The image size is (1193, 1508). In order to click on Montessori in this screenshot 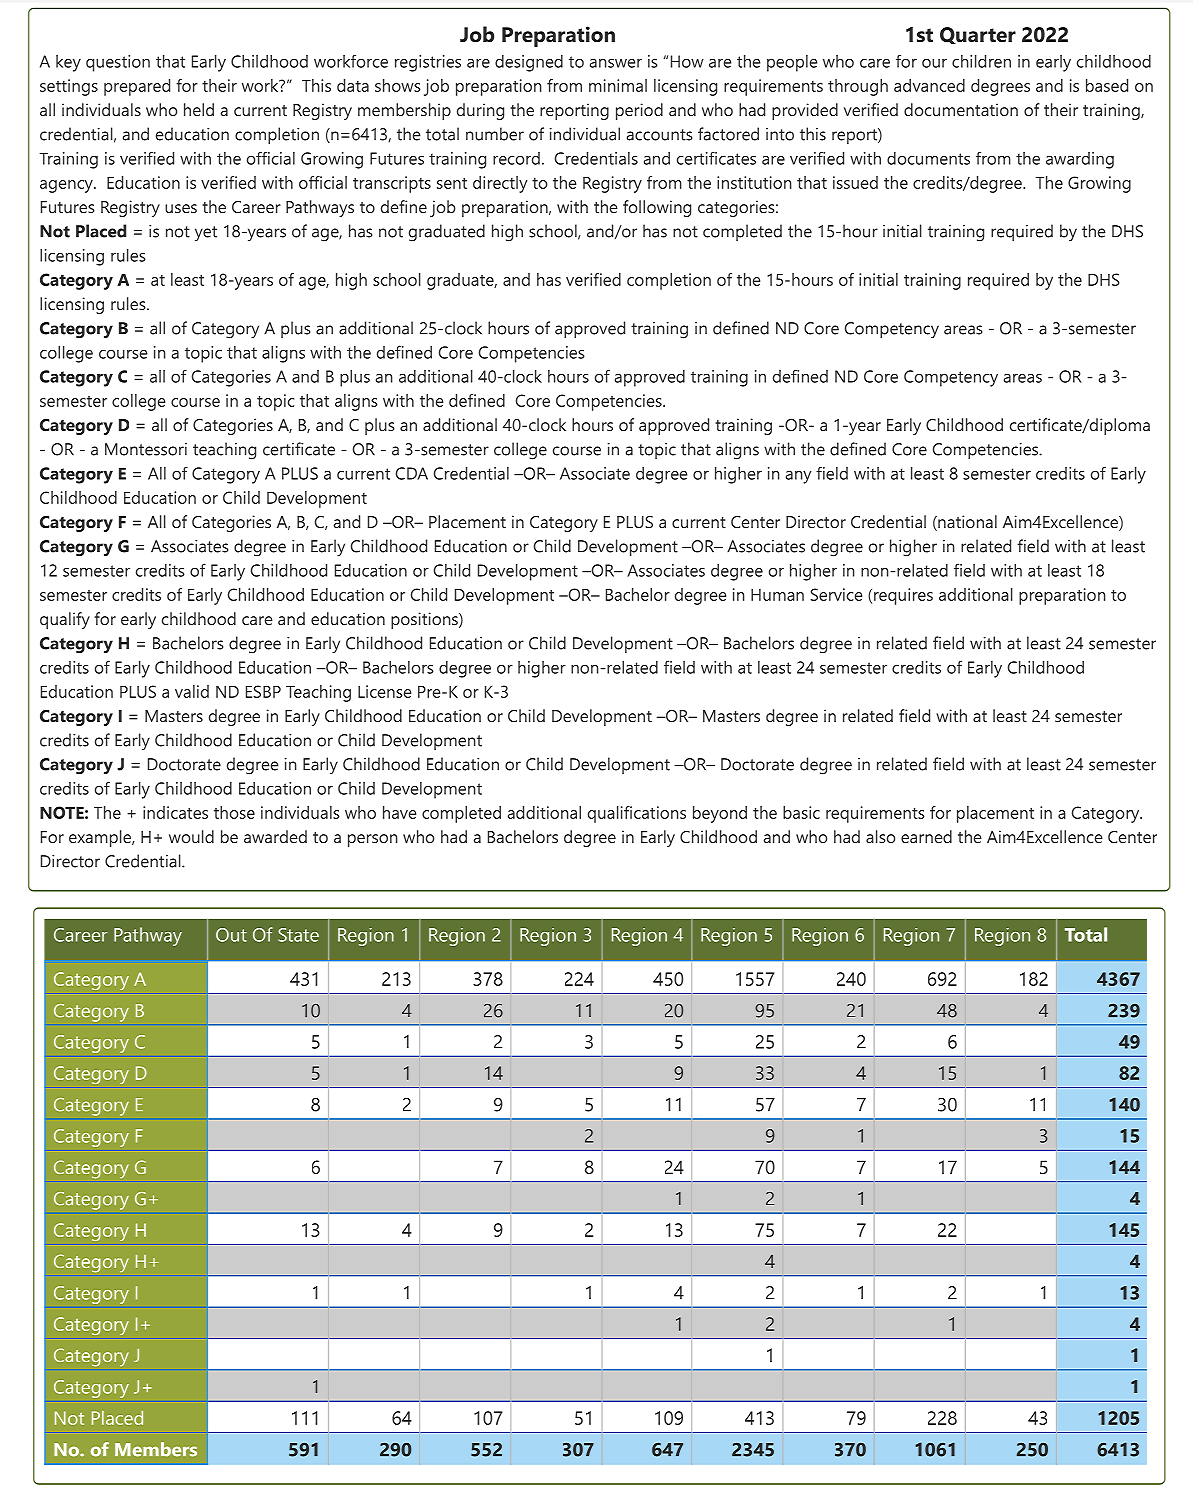, I will do `click(146, 449)`.
